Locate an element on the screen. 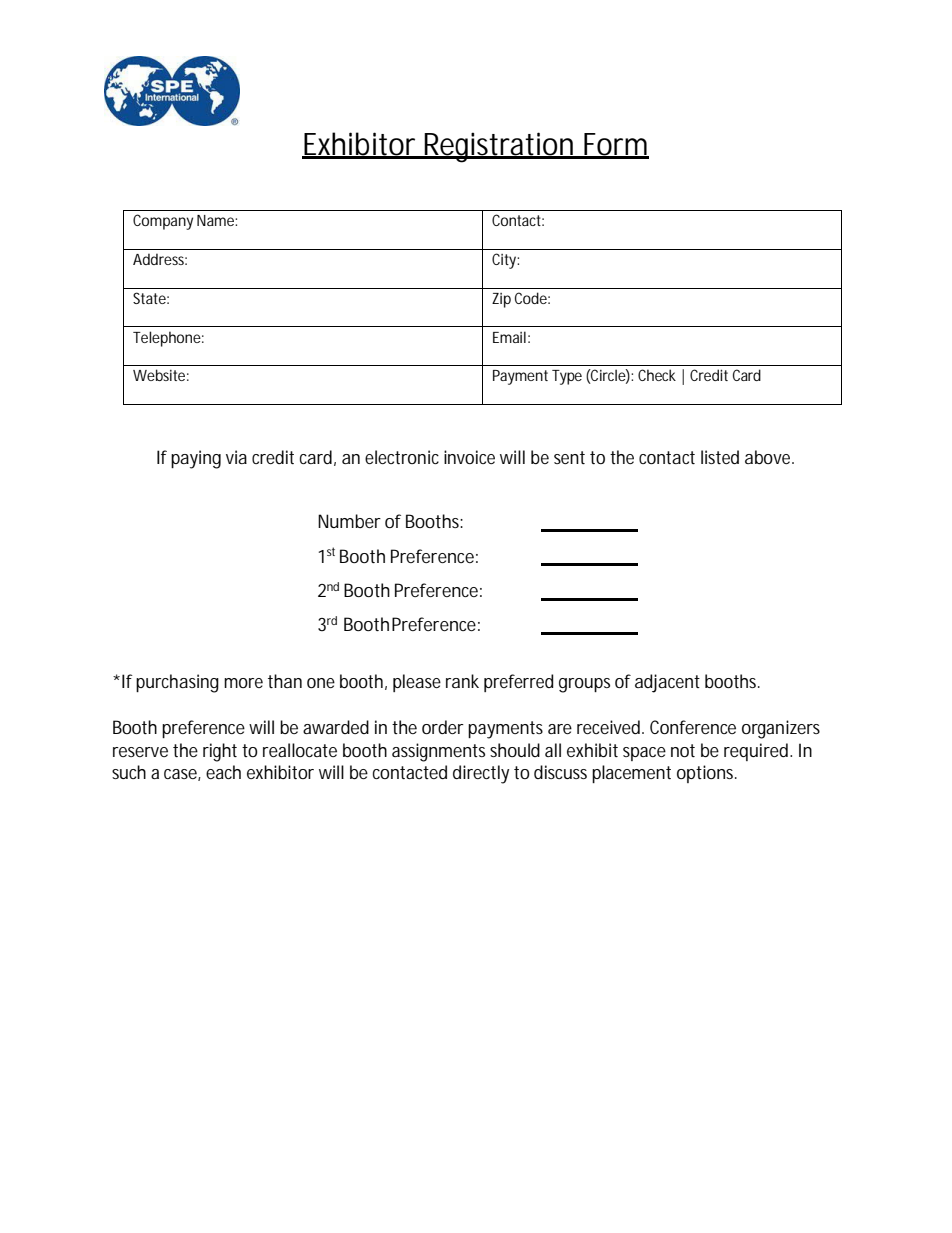  Code is located at coordinates (531, 298).
